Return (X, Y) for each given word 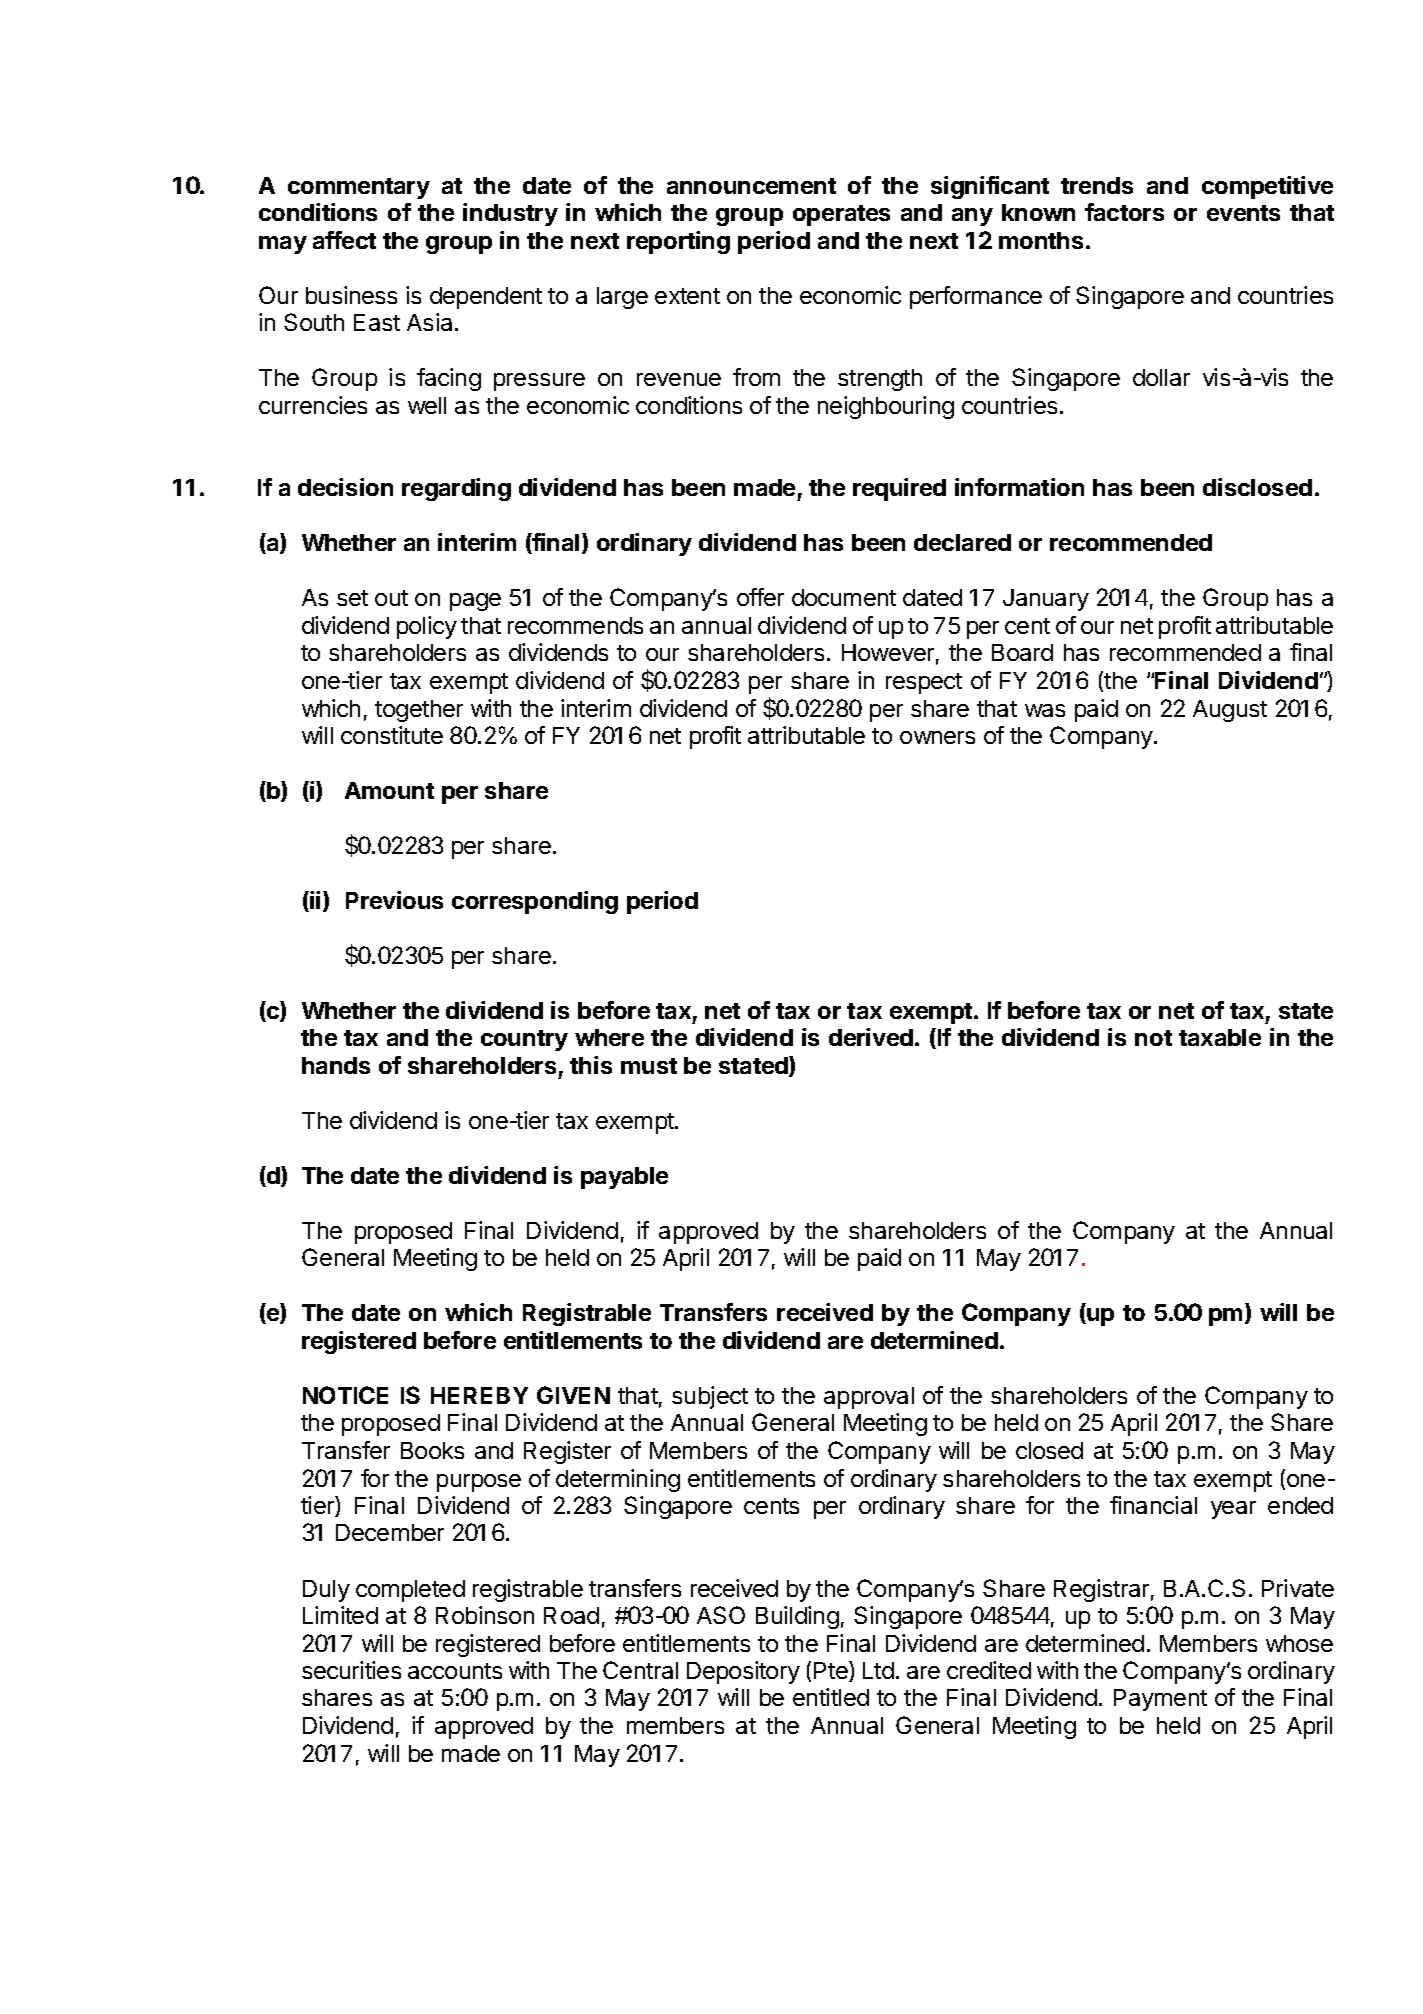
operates (841, 215)
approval (869, 1398)
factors (1124, 212)
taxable (1220, 1037)
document (844, 597)
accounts (455, 1671)
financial (1153, 1505)
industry (510, 214)
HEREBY (479, 1395)
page (475, 602)
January (1046, 600)
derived (871, 1037)
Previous (394, 900)
